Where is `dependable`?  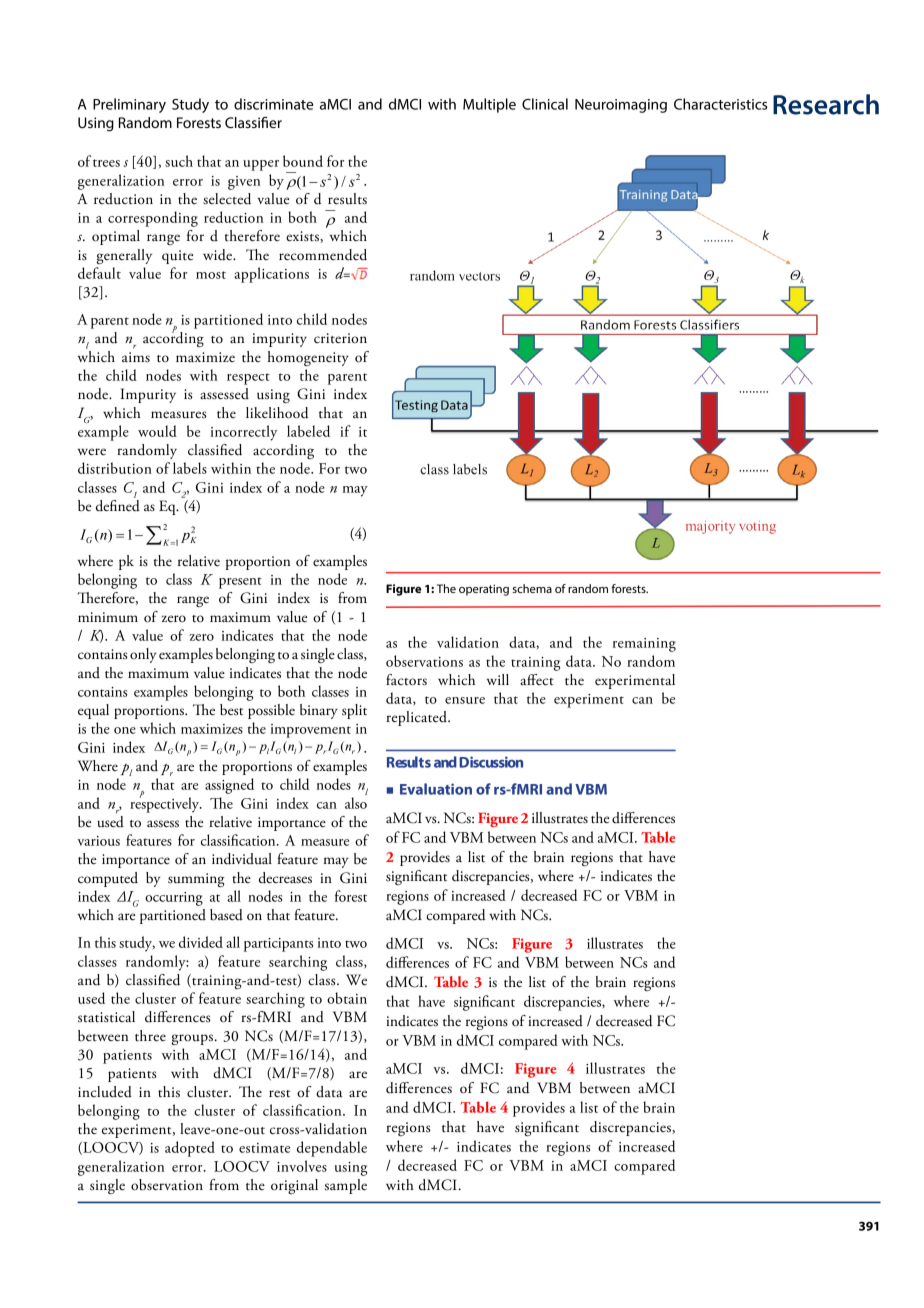 dependable is located at coordinates (332, 1149).
